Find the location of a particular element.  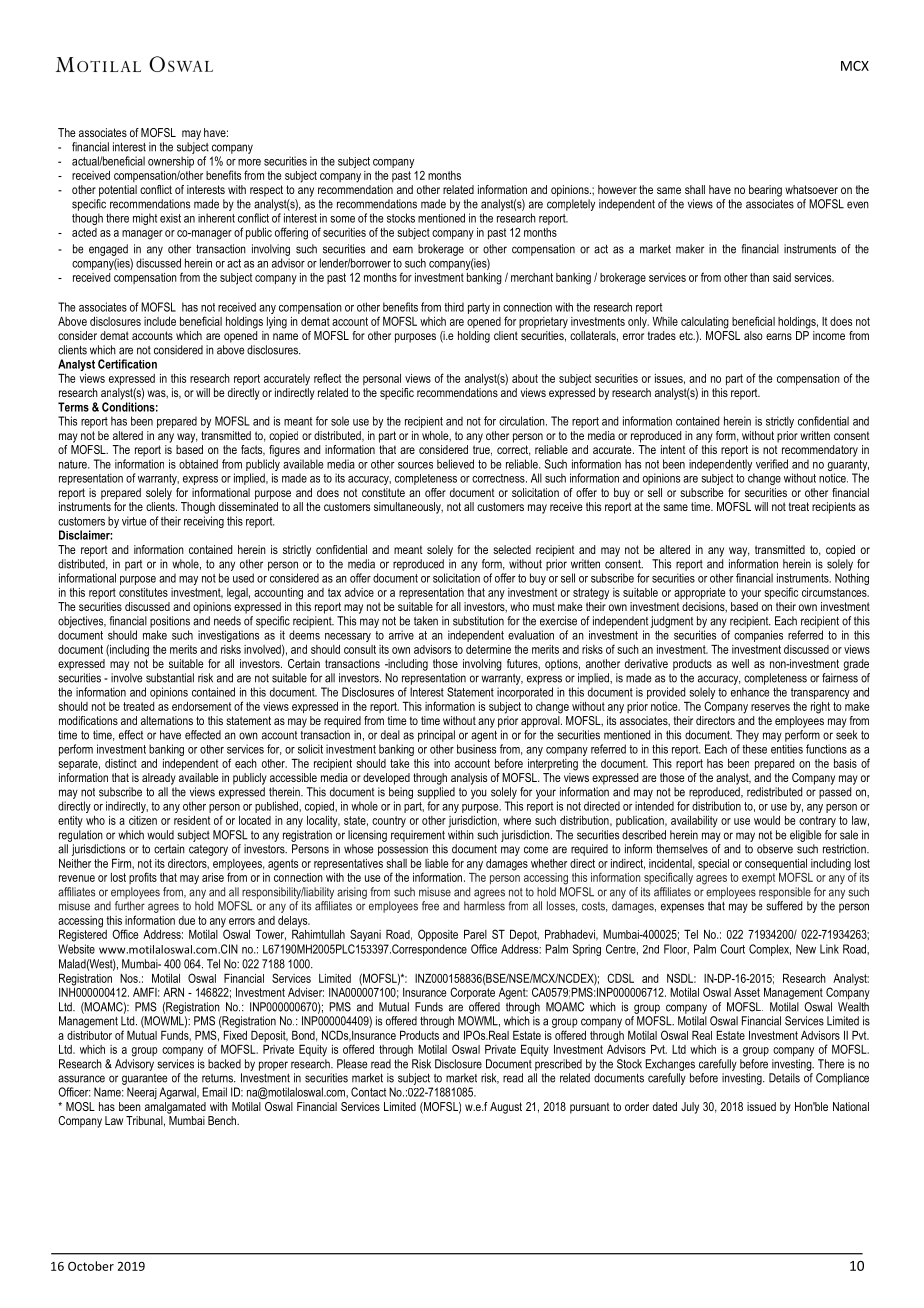

exist is located at coordinates (170, 218).
